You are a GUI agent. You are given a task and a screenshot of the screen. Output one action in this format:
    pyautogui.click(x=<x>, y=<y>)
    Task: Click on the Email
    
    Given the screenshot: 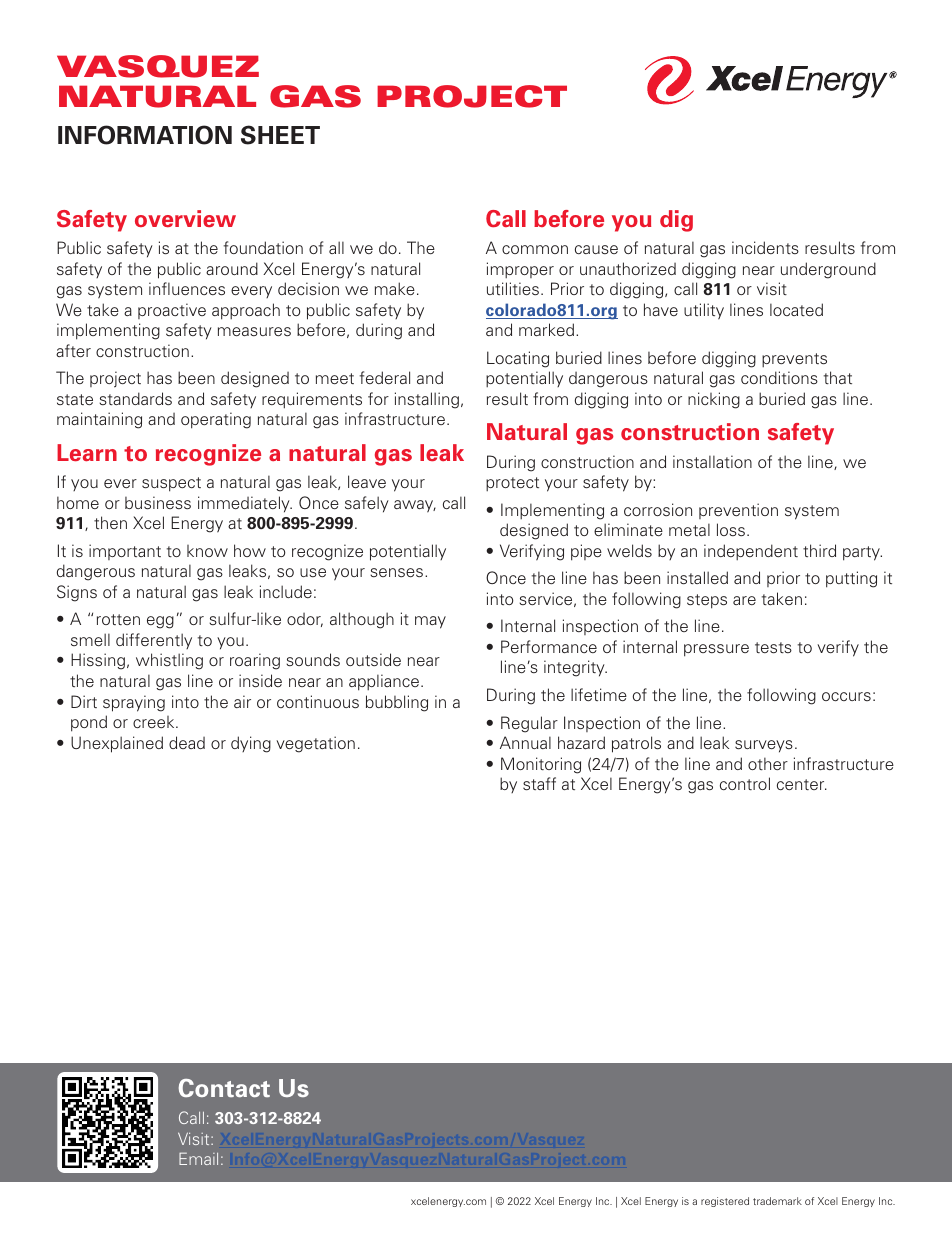 What is the action you would take?
    pyautogui.click(x=198, y=1158)
